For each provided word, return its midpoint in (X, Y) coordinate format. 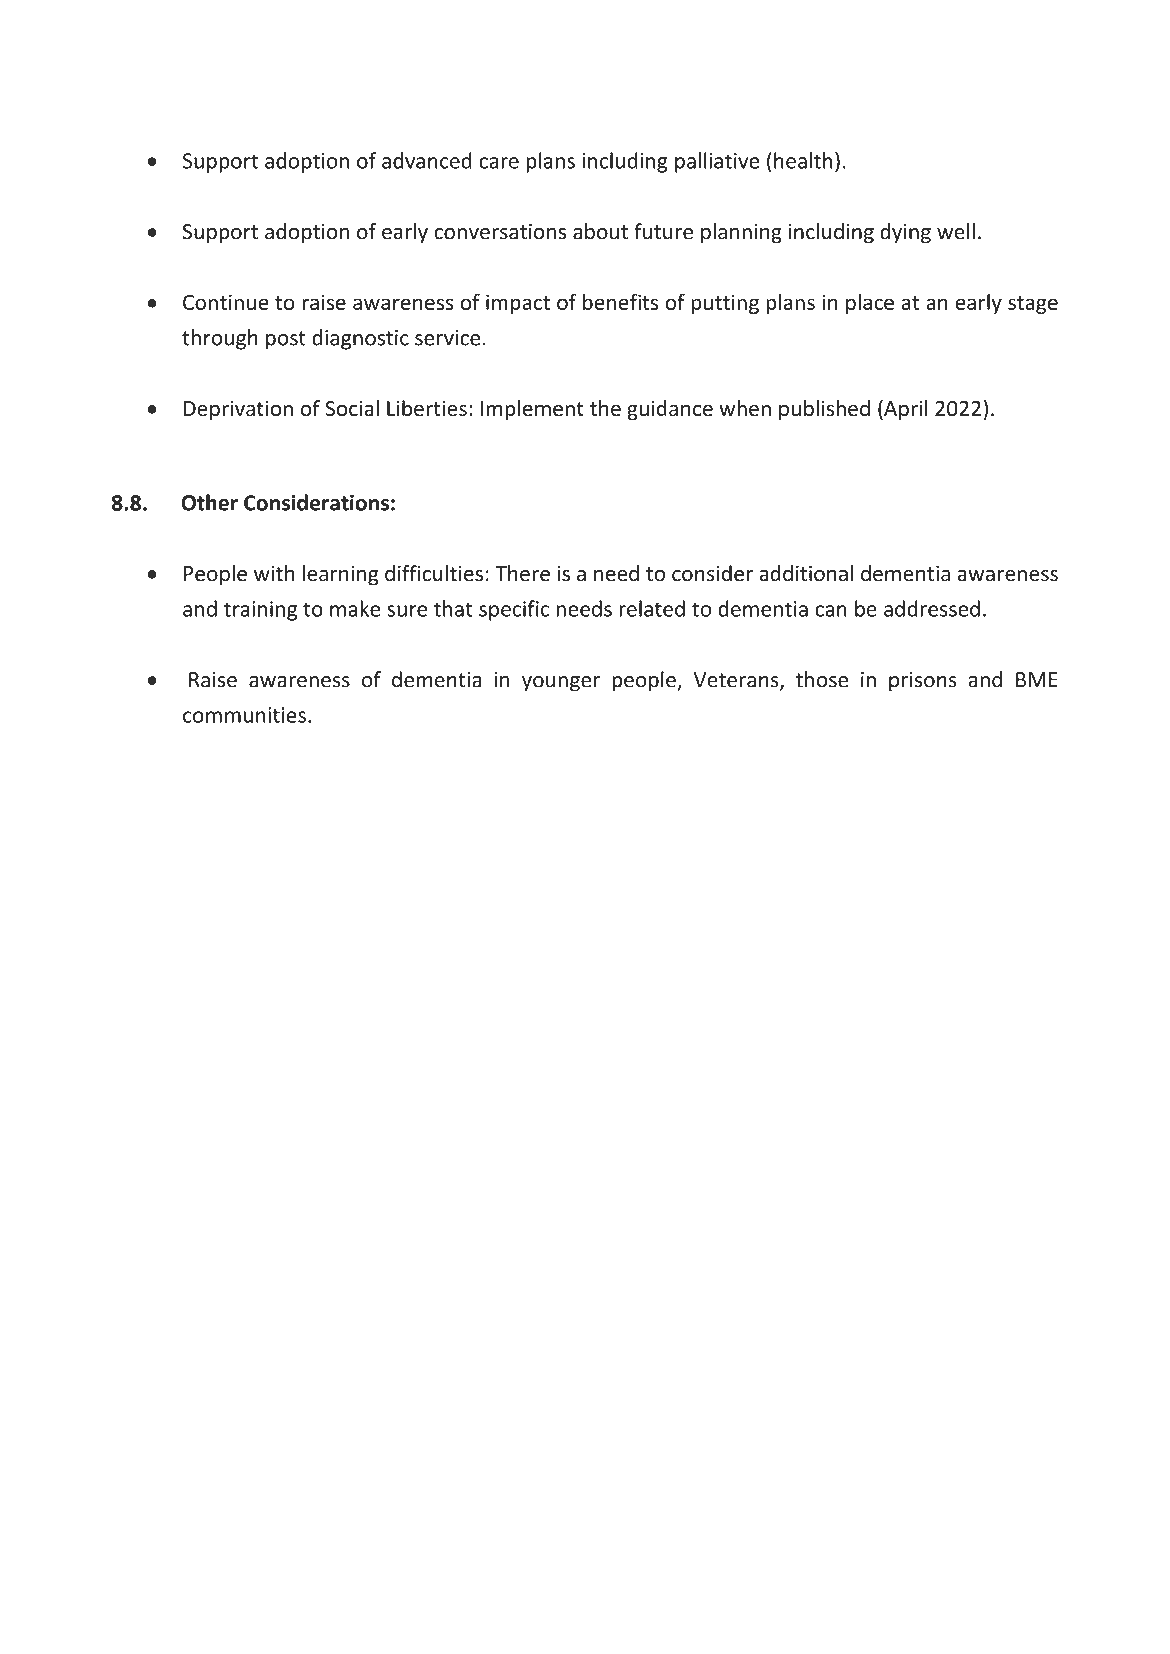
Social (352, 408)
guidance (670, 410)
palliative (717, 162)
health (803, 160)
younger (561, 684)
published (824, 410)
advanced (427, 160)
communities (244, 715)
